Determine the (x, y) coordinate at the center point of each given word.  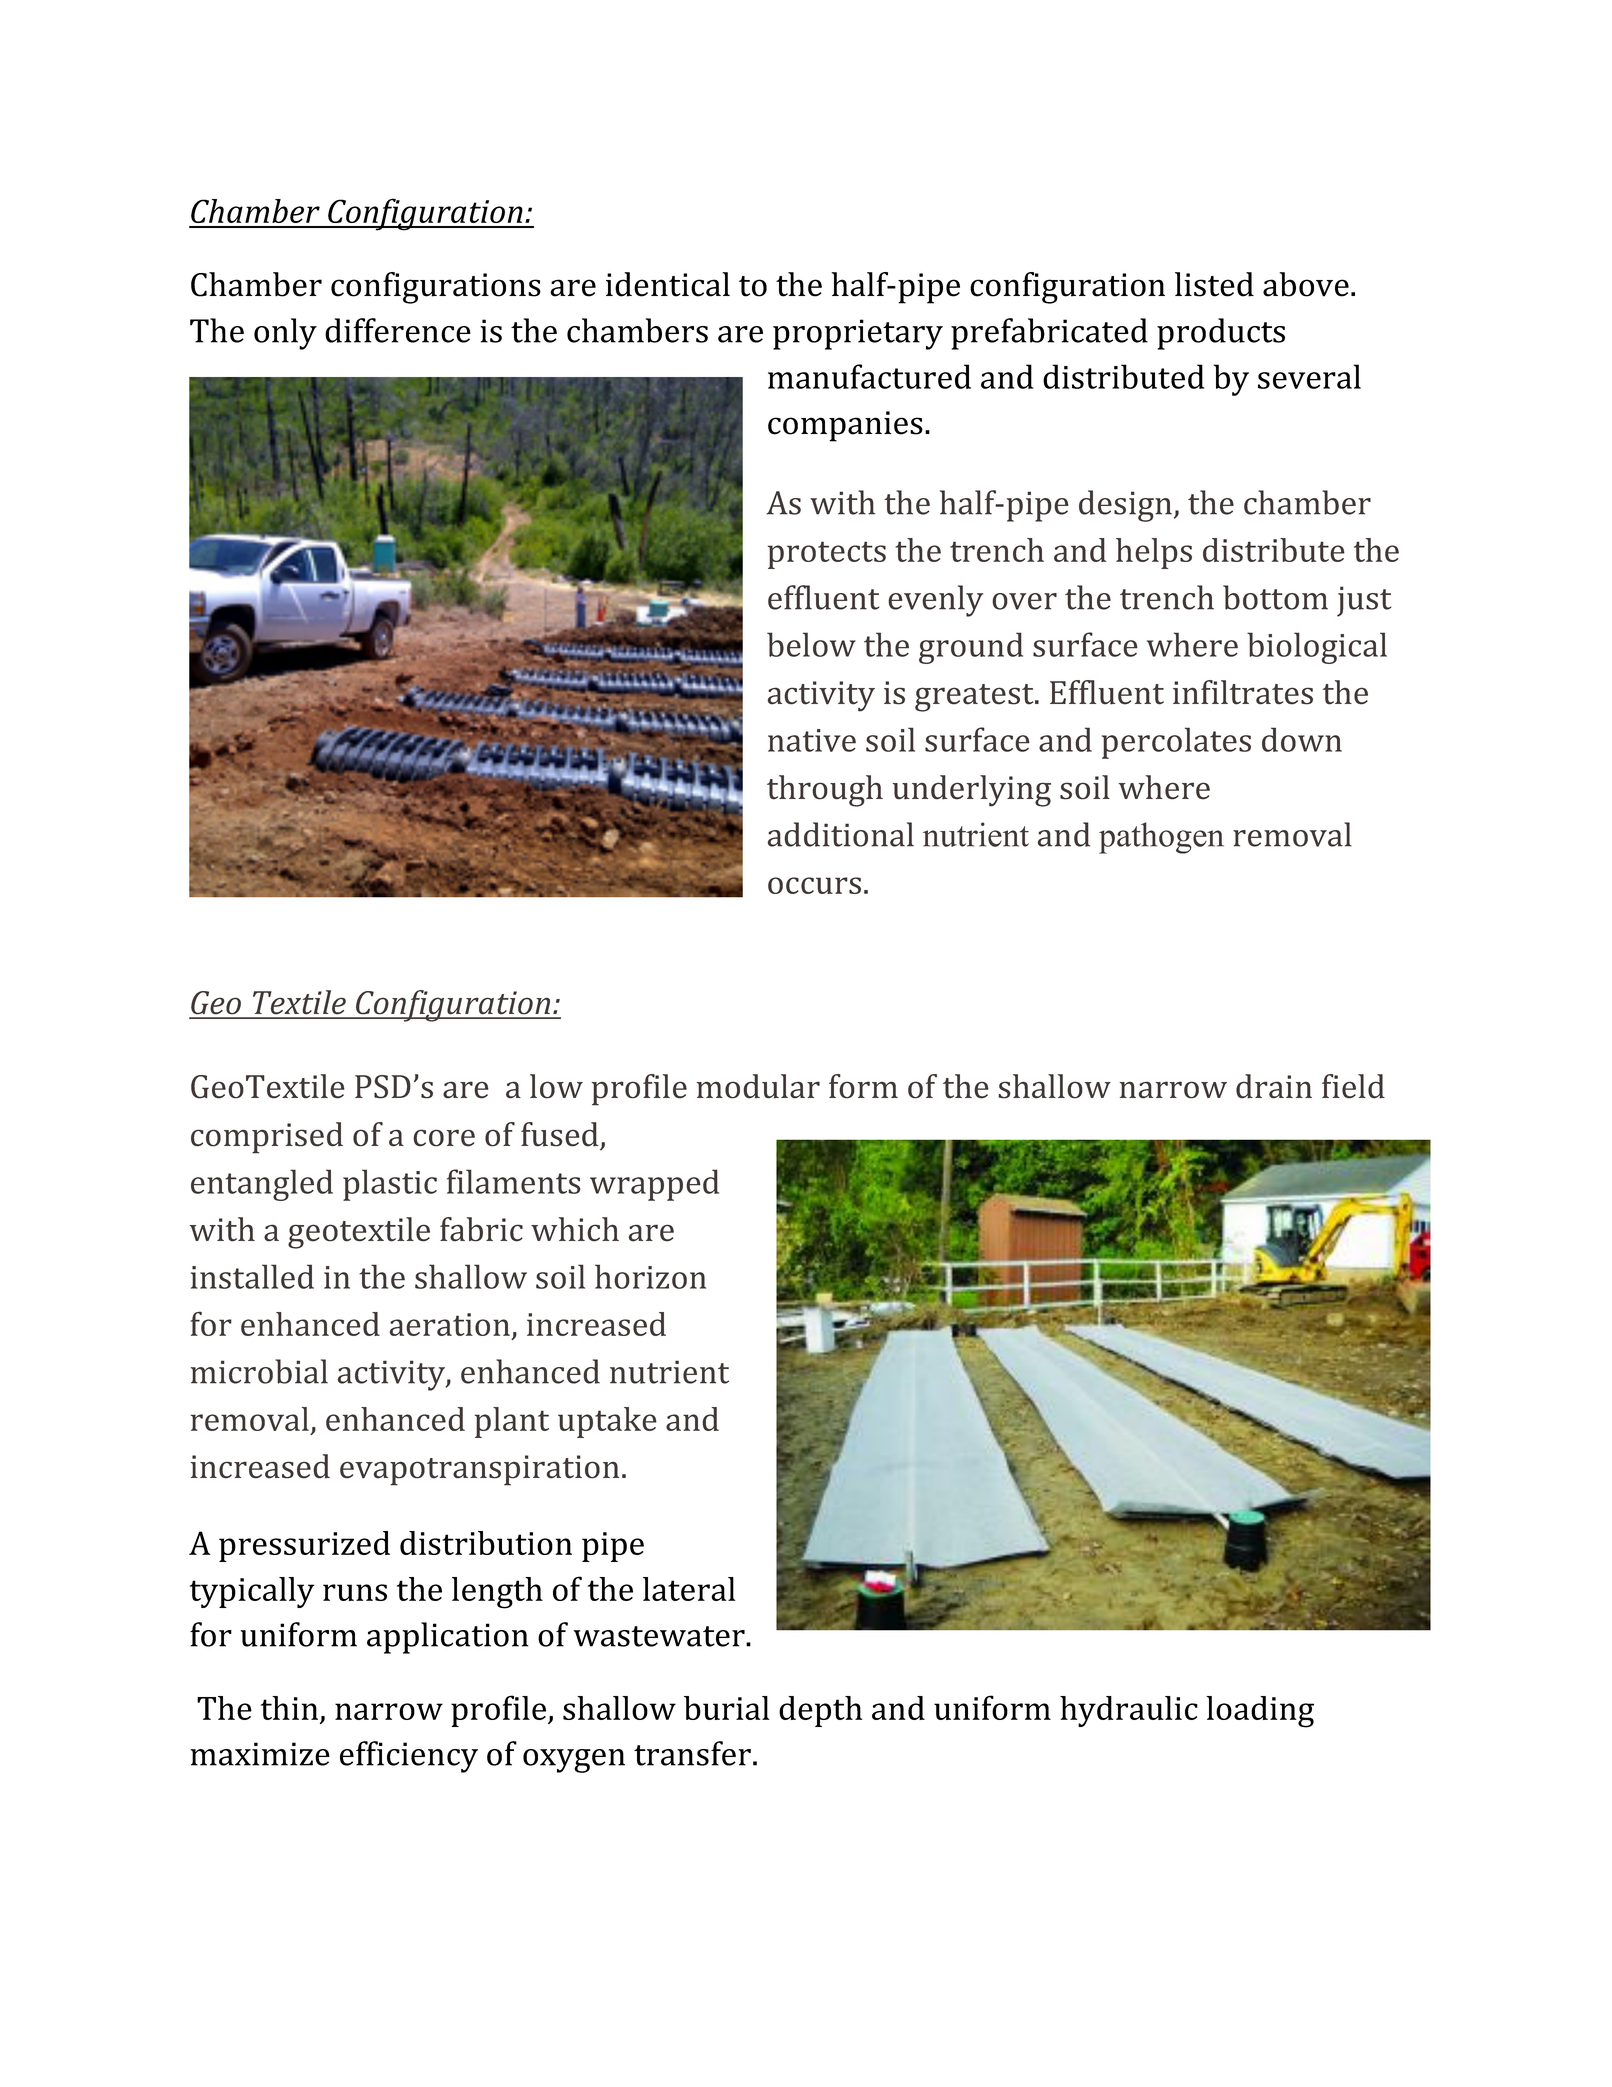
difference (398, 330)
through (825, 791)
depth (820, 1711)
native (812, 740)
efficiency (409, 1757)
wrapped (654, 1185)
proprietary (858, 334)
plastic (390, 1185)
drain (1274, 1086)
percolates (1176, 743)
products (1221, 334)
